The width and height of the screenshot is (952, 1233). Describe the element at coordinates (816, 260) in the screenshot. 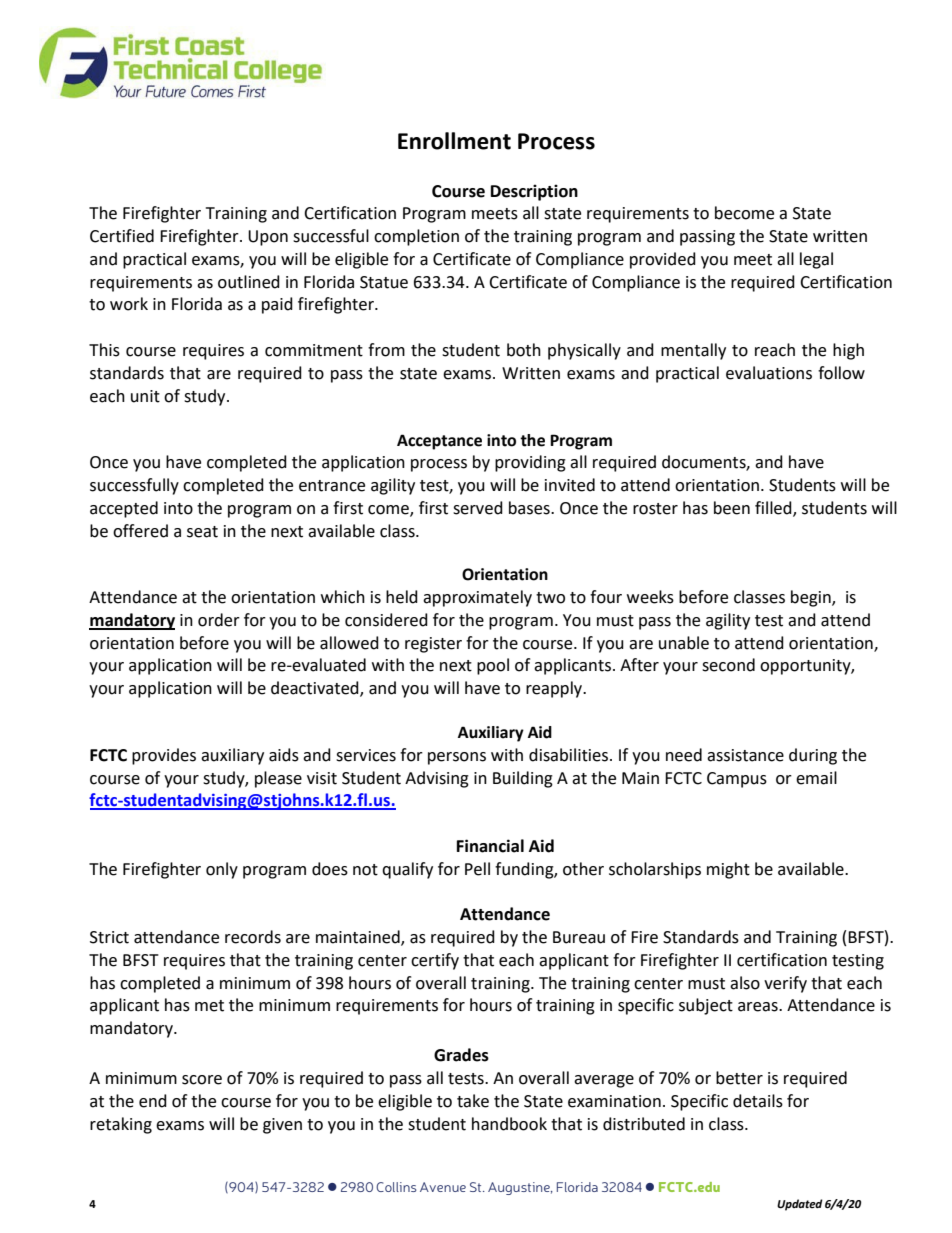

I see `legal` at that location.
